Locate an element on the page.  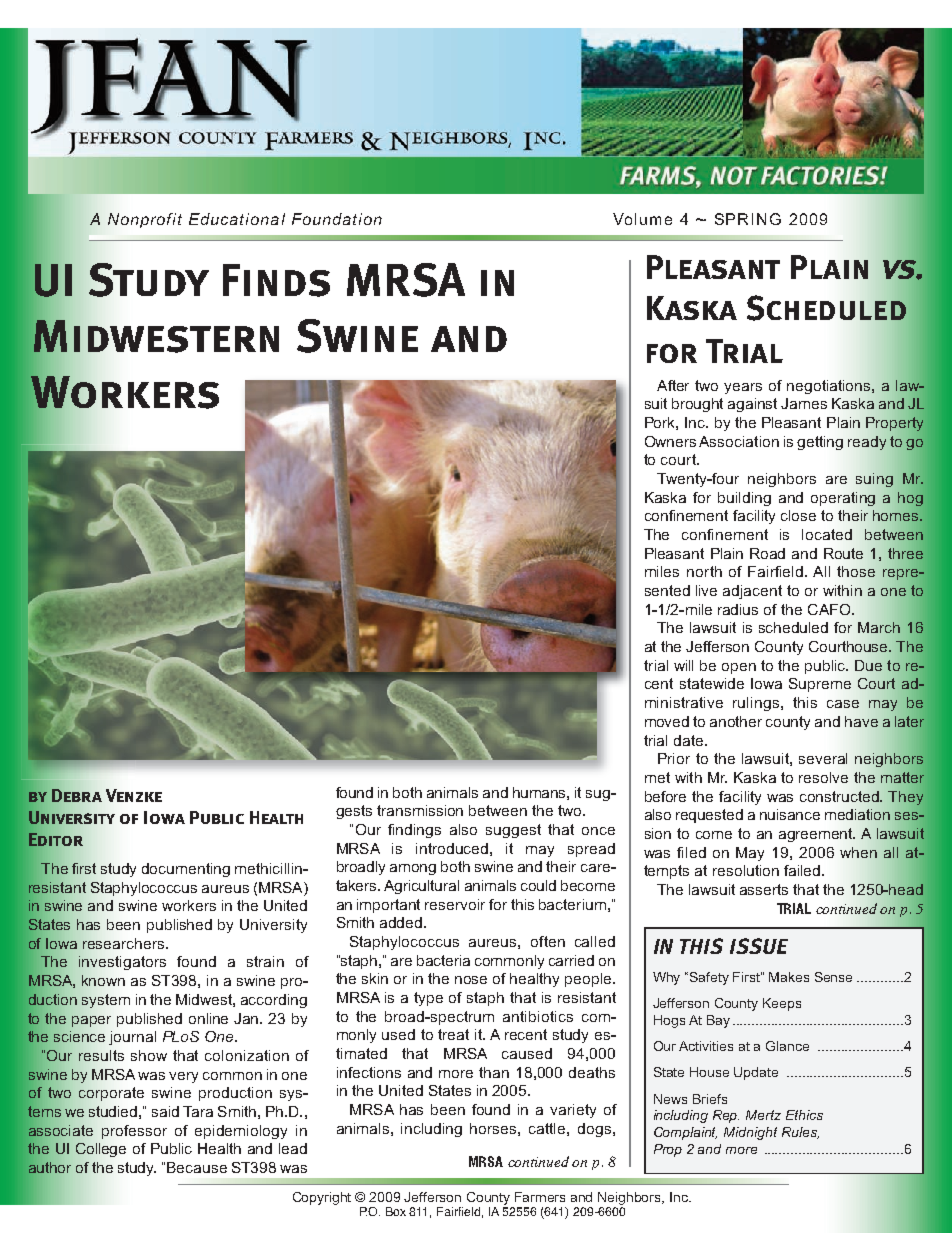
SPRING is located at coordinates (748, 219).
